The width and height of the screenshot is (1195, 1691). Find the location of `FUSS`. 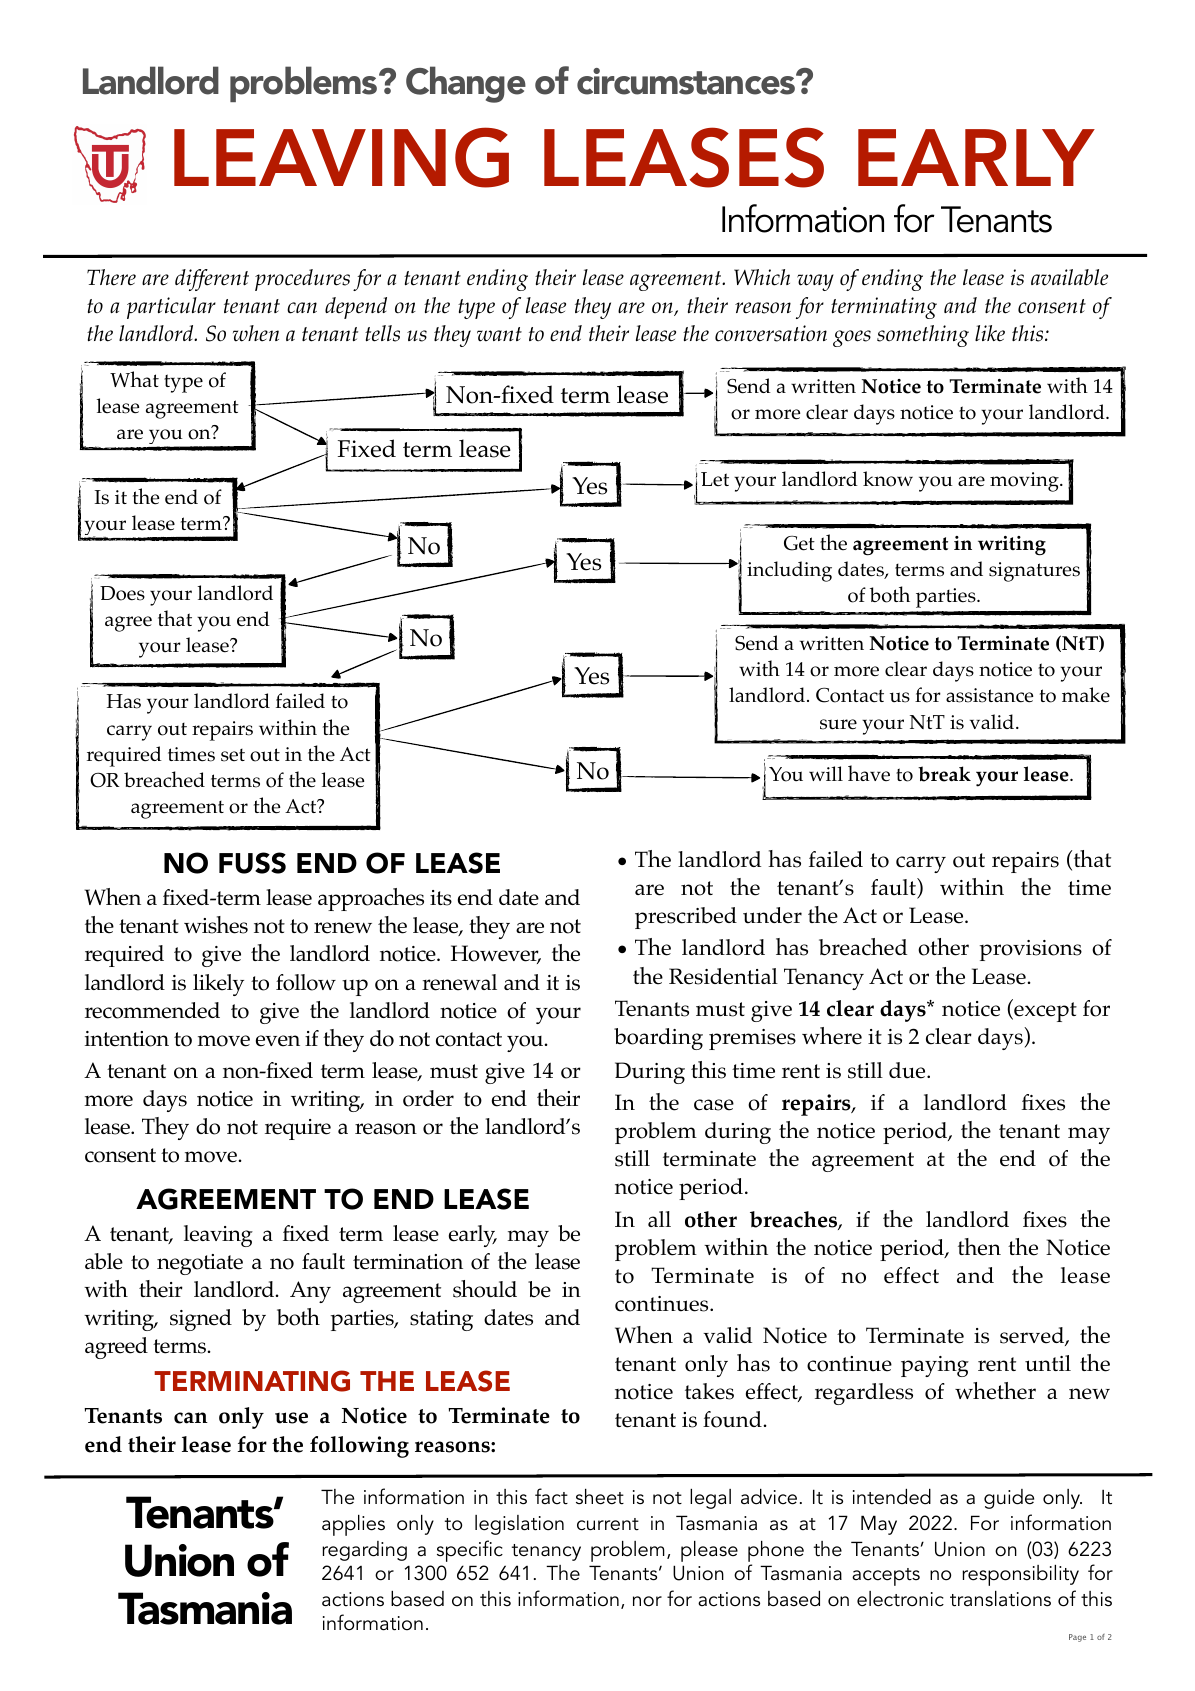

FUSS is located at coordinates (252, 863).
